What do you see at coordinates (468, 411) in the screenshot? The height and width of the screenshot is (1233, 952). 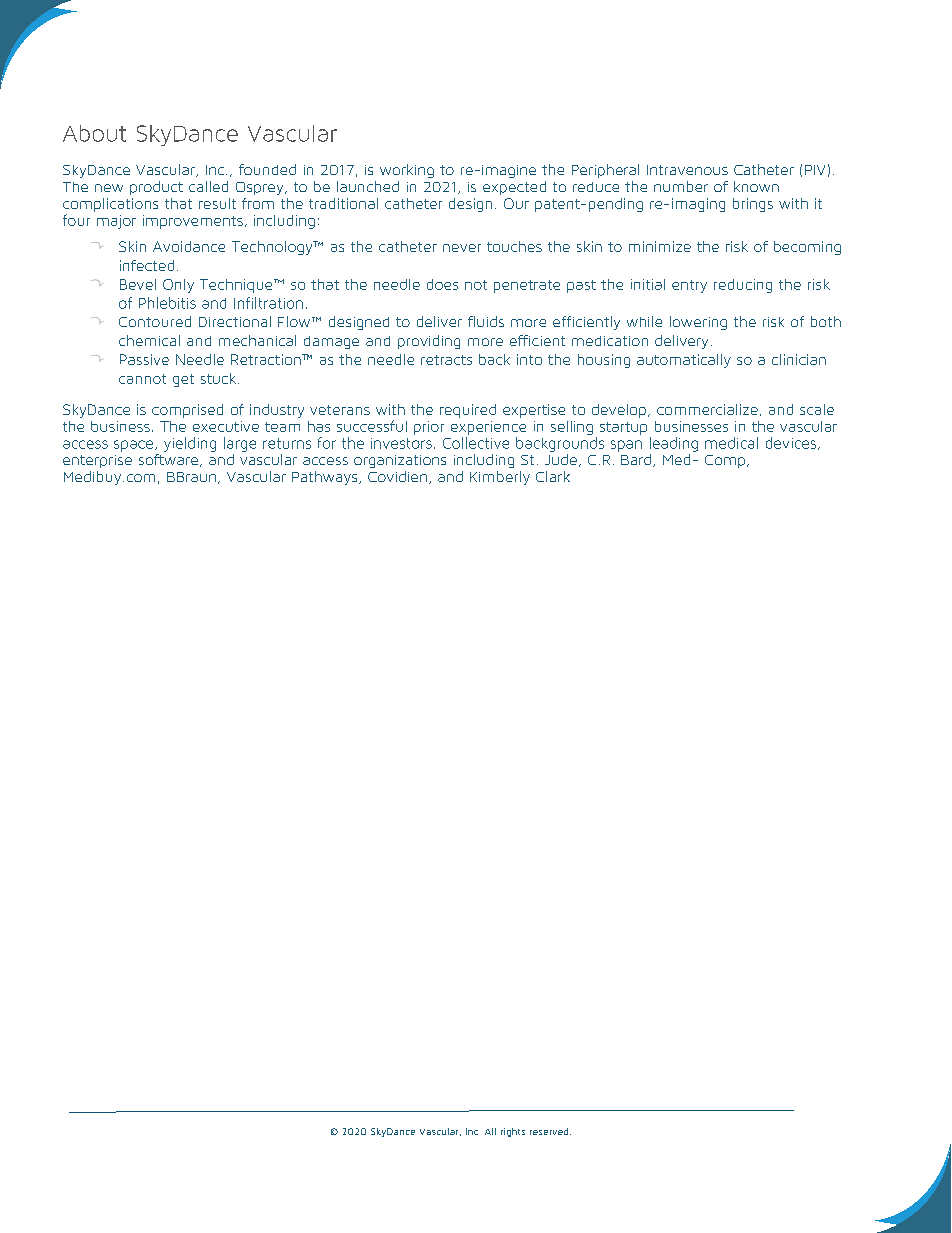 I see `required` at bounding box center [468, 411].
